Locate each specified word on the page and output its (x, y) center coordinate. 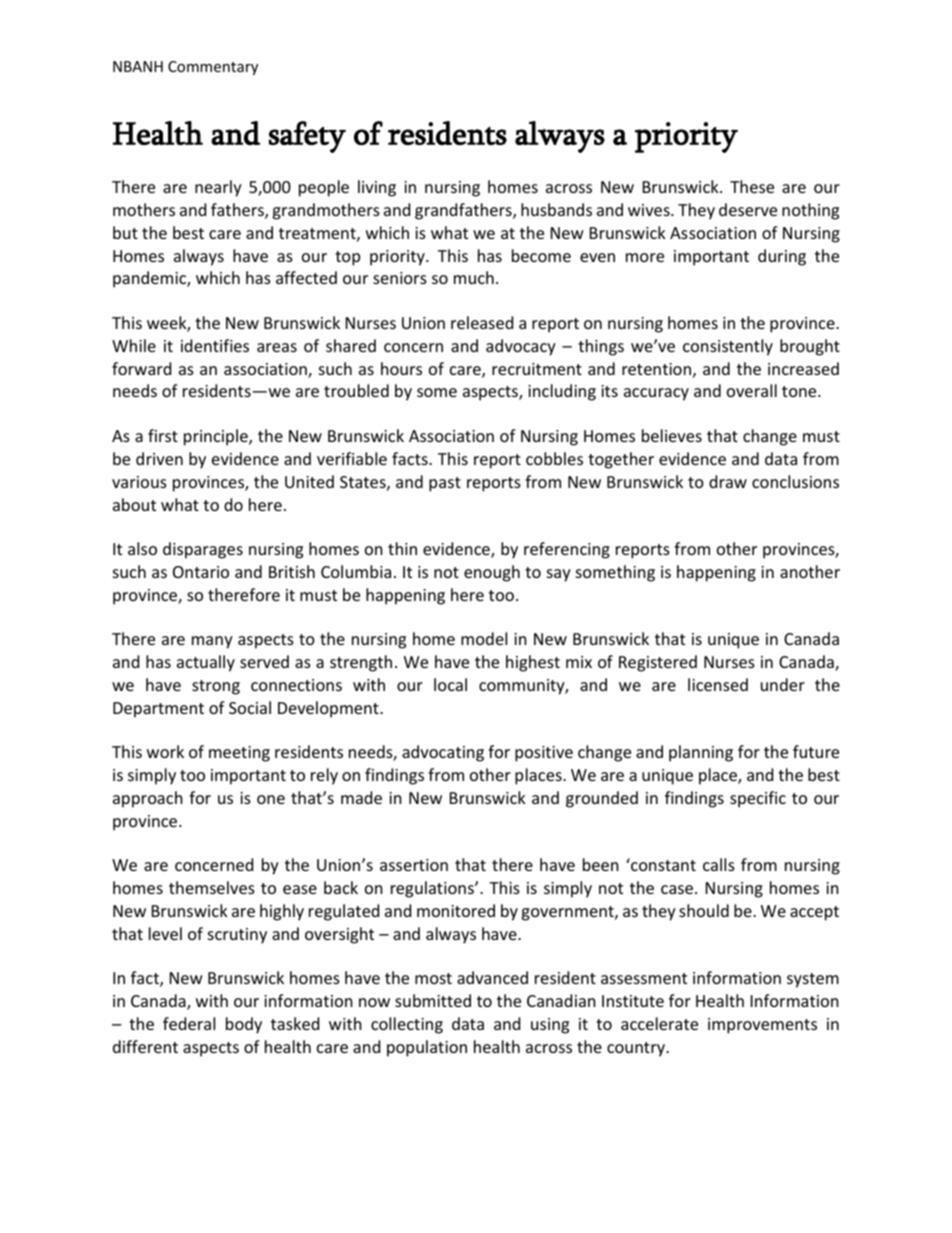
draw (728, 481)
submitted (433, 1000)
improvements (762, 1026)
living (377, 188)
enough (492, 573)
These (752, 186)
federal (189, 1023)
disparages (203, 550)
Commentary (213, 68)
